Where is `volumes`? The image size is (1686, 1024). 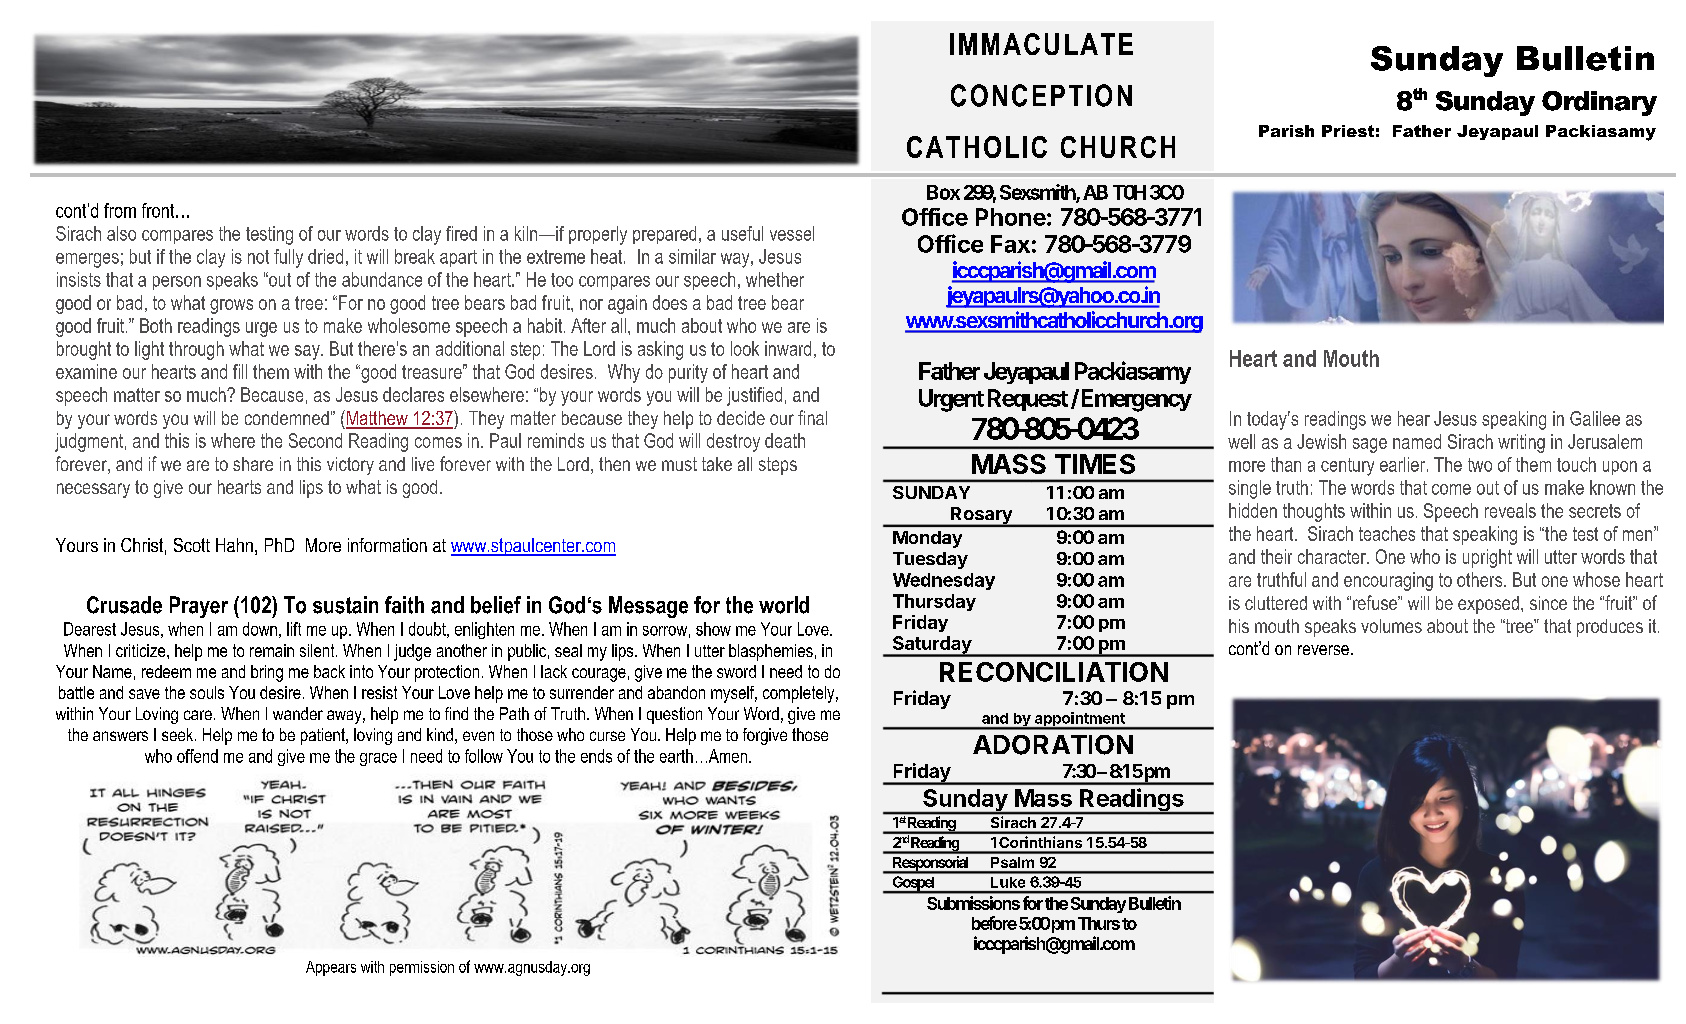 volumes is located at coordinates (1391, 626).
